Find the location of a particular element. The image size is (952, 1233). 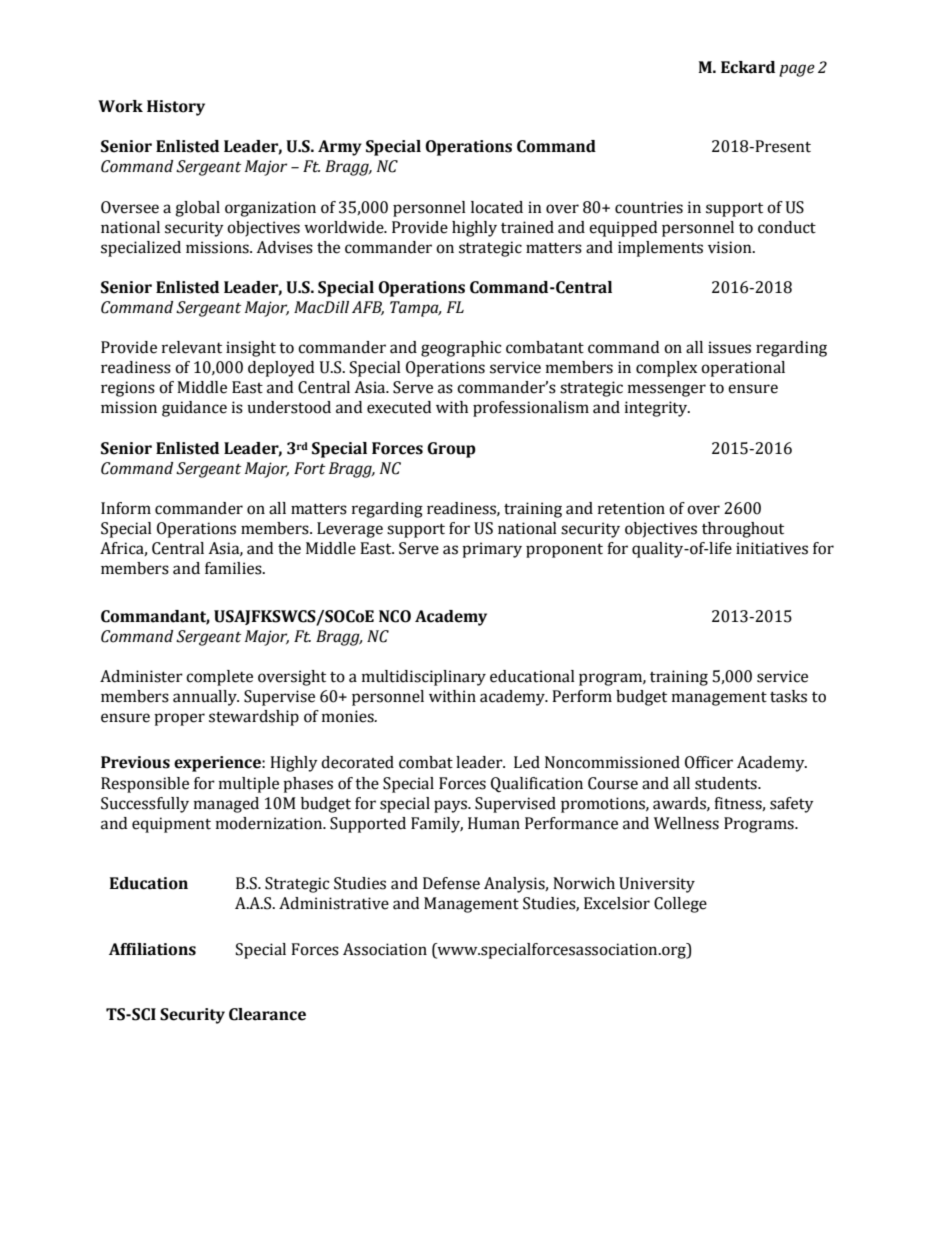

Tampa is located at coordinates (415, 309).
